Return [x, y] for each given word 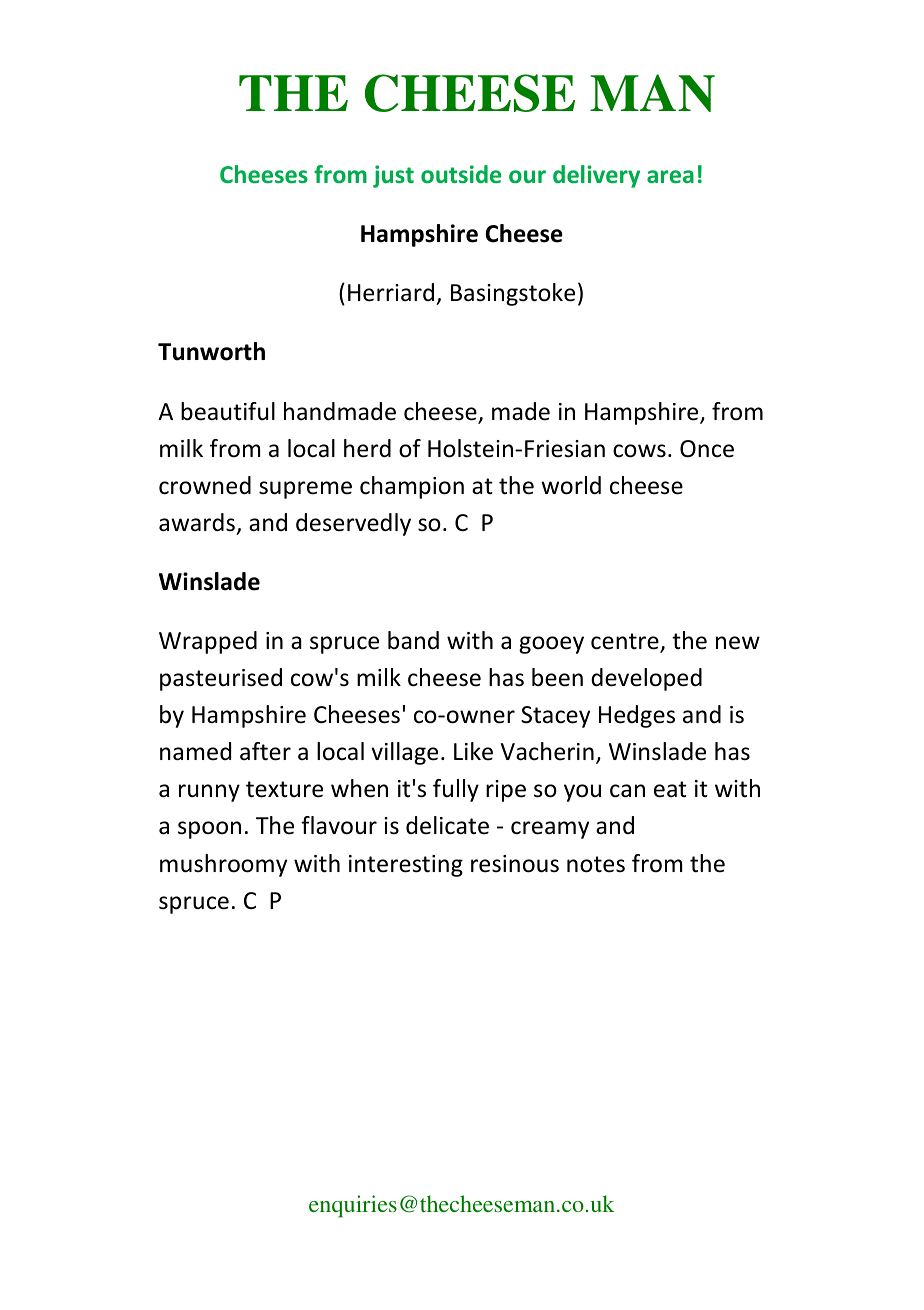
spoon [209, 830]
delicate [447, 825]
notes [596, 864]
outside [461, 174]
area [670, 176]
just [393, 176]
